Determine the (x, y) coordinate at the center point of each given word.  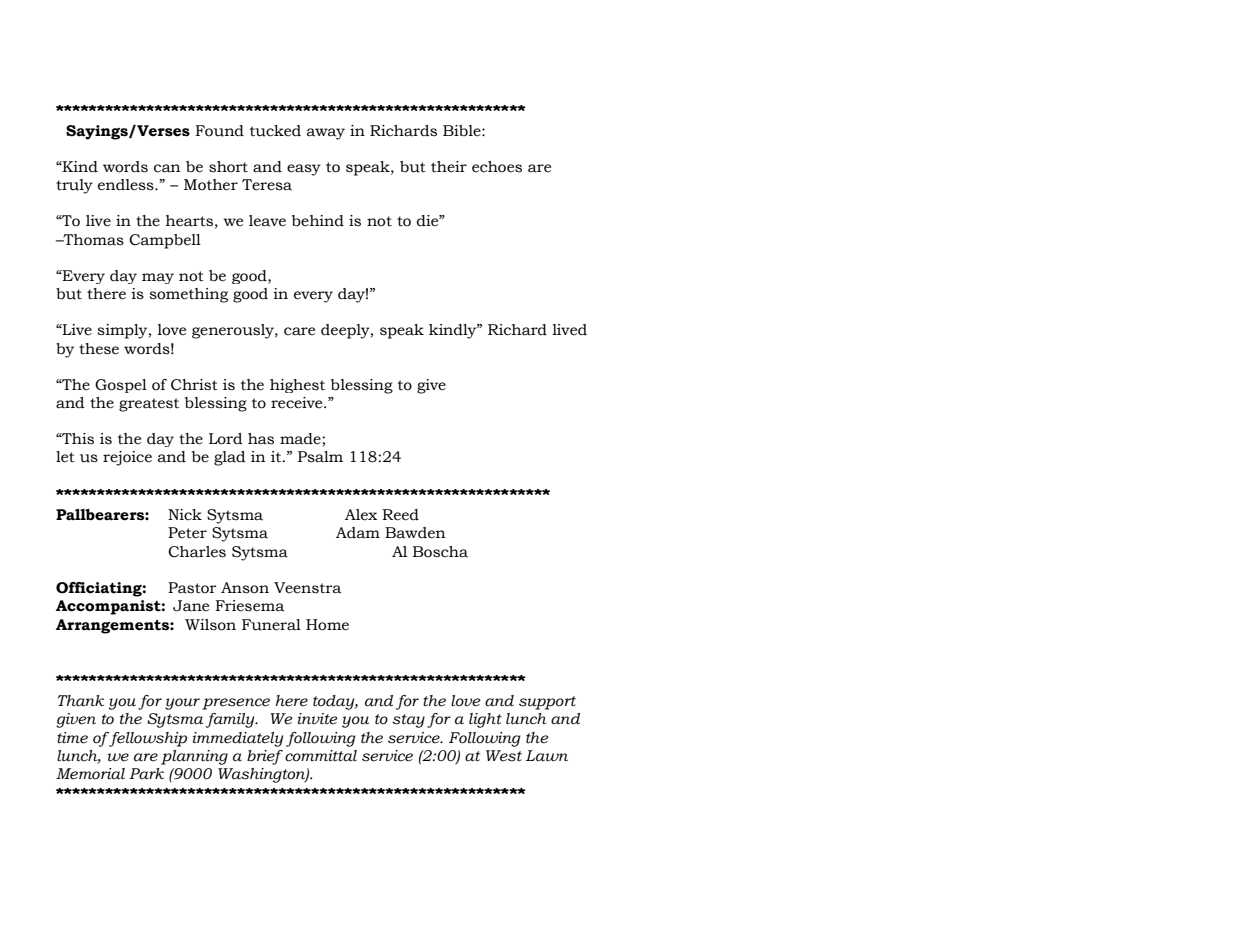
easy (304, 170)
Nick (185, 515)
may (158, 278)
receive (298, 403)
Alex (361, 515)
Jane (191, 606)
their (449, 167)
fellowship (147, 739)
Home (327, 625)
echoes (497, 167)
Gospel (121, 386)
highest (297, 386)
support (547, 703)
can (167, 168)
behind (318, 221)
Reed (400, 515)
